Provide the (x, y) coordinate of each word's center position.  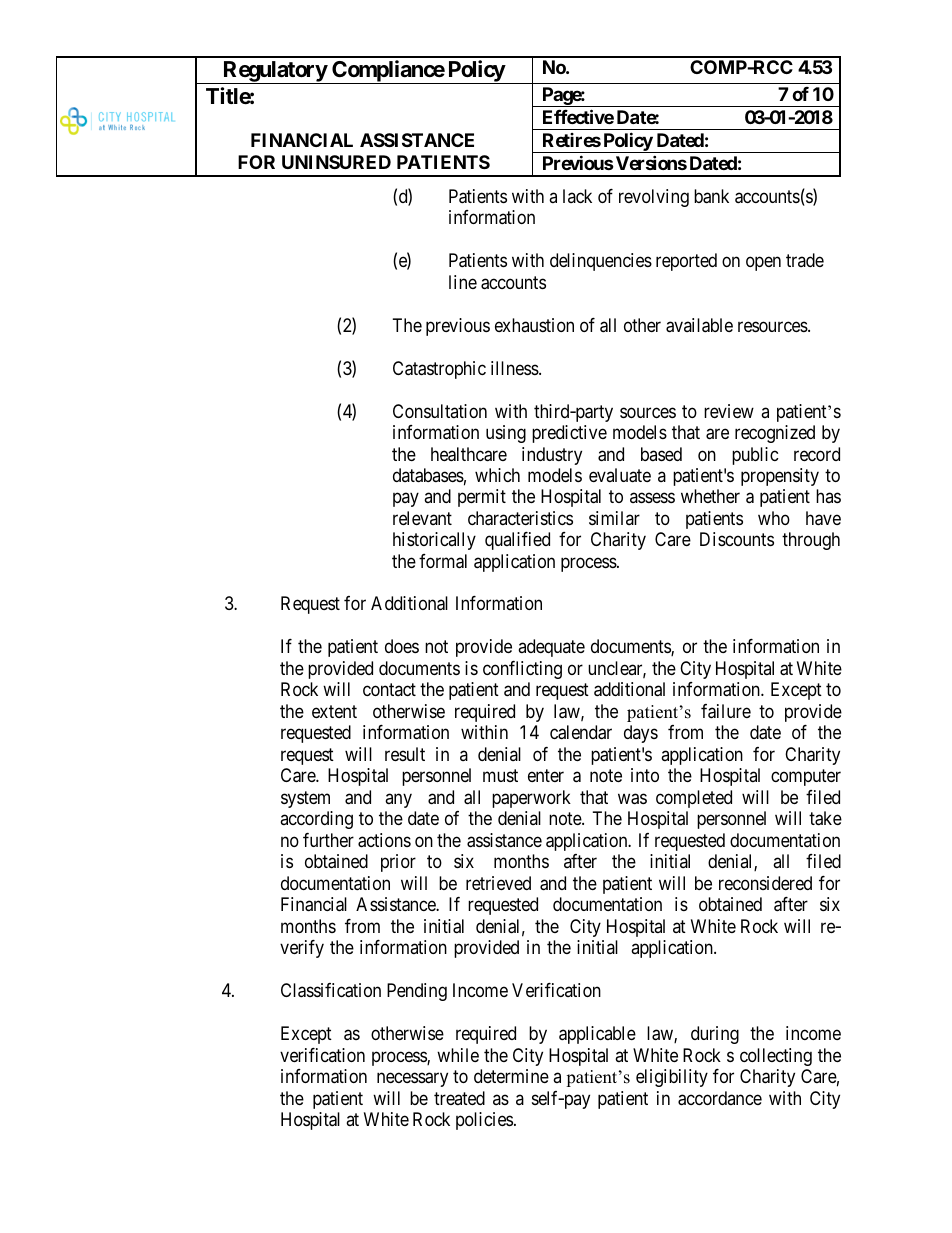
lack (577, 196)
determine (511, 1076)
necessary (412, 1080)
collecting (776, 1057)
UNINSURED (336, 162)
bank (711, 196)
